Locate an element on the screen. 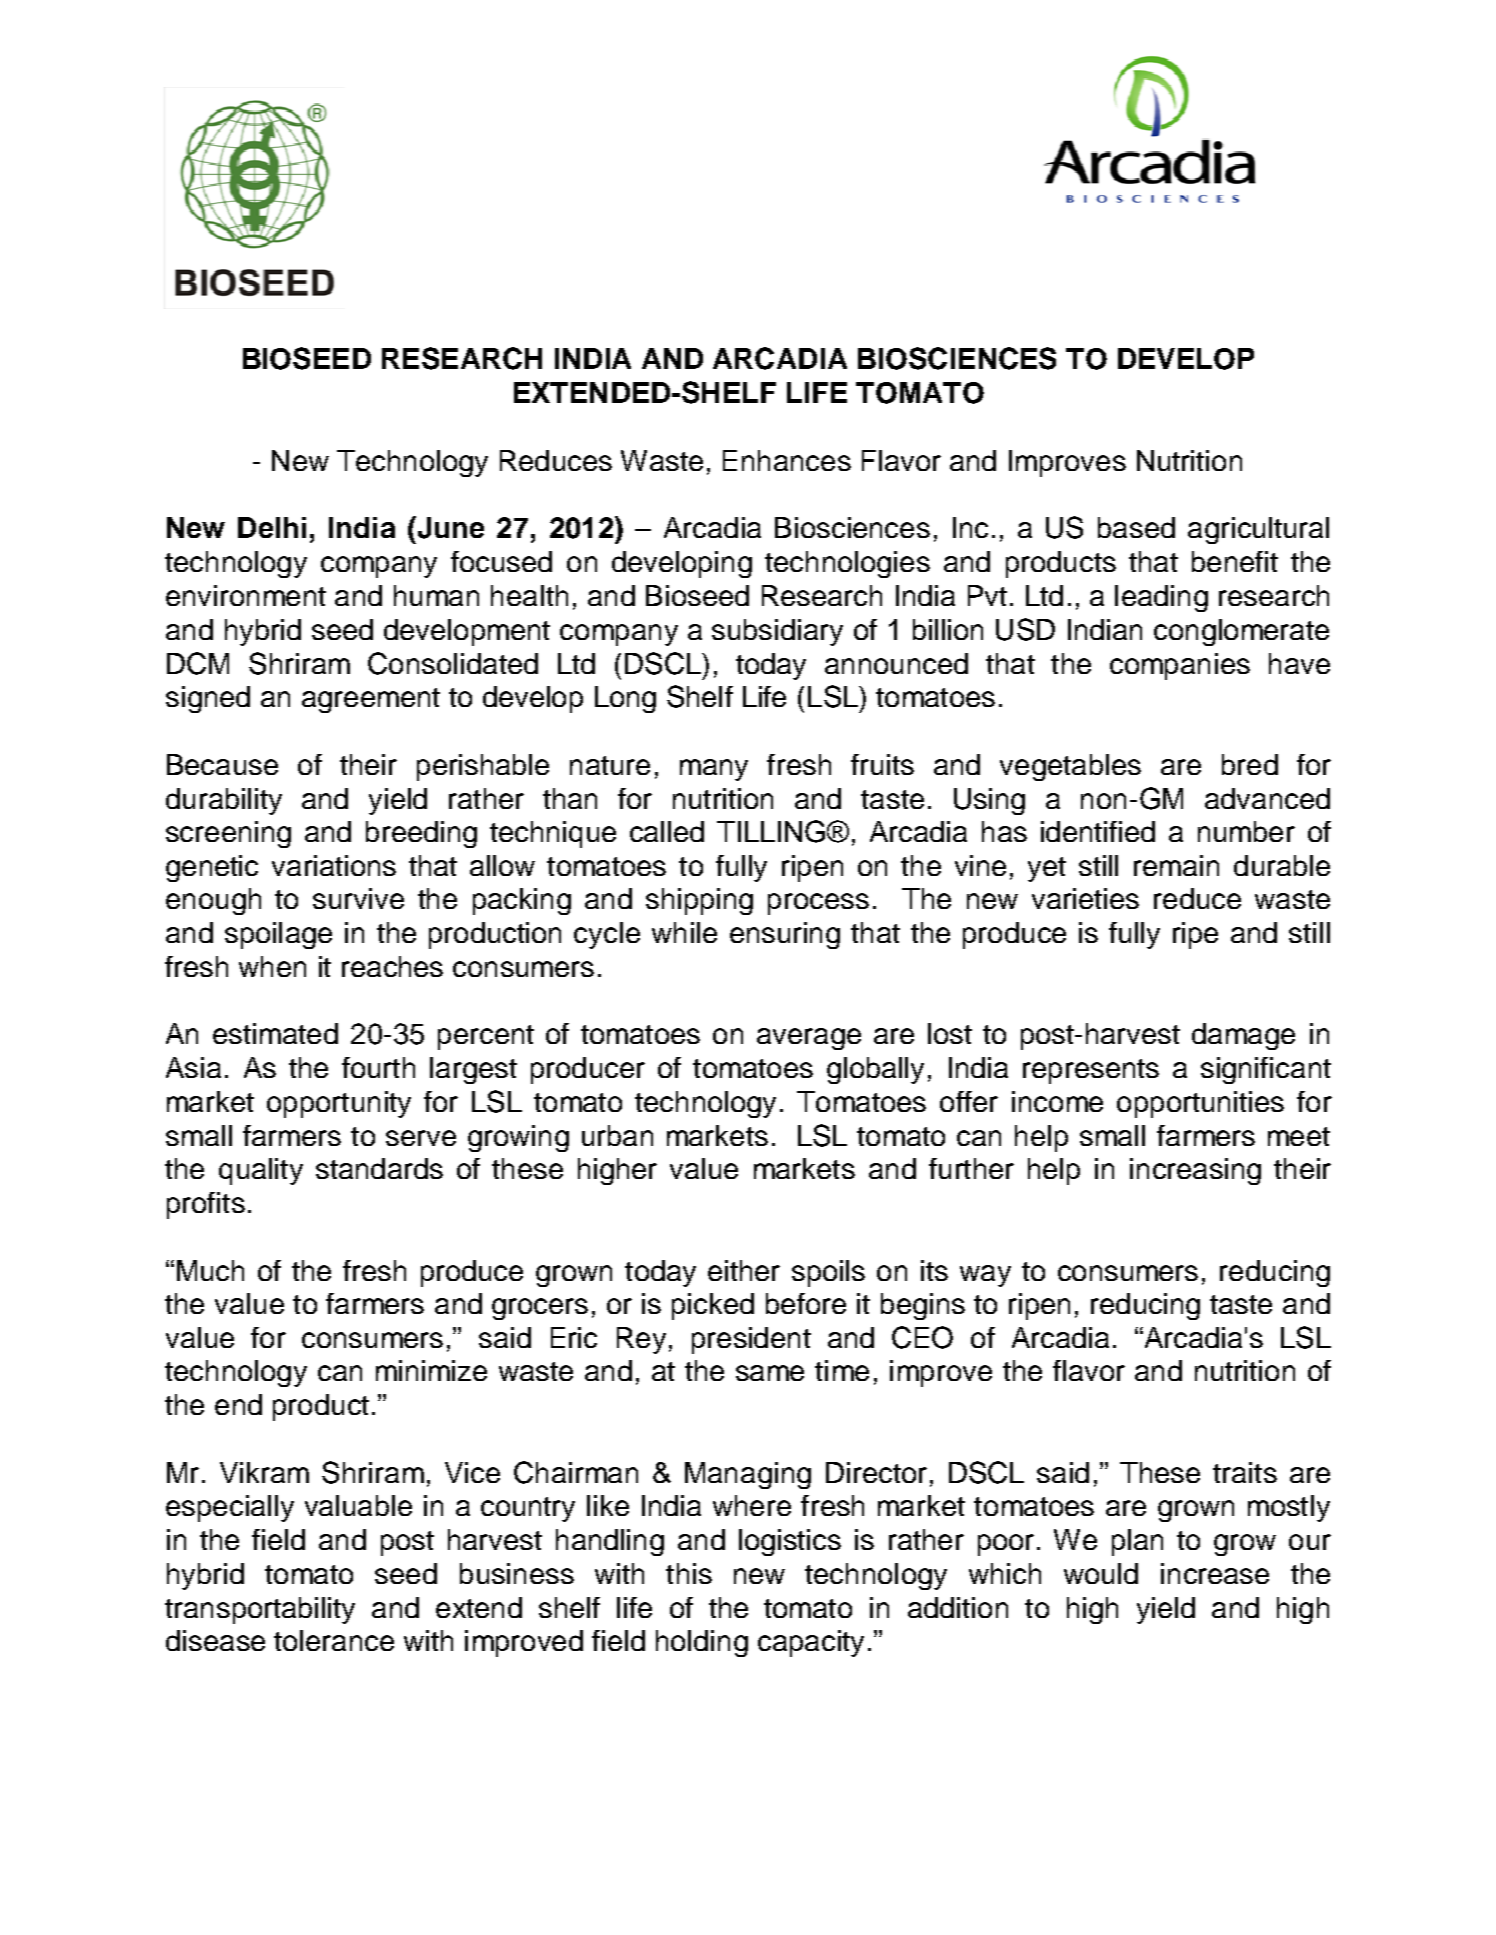  Delhi is located at coordinates (272, 527).
